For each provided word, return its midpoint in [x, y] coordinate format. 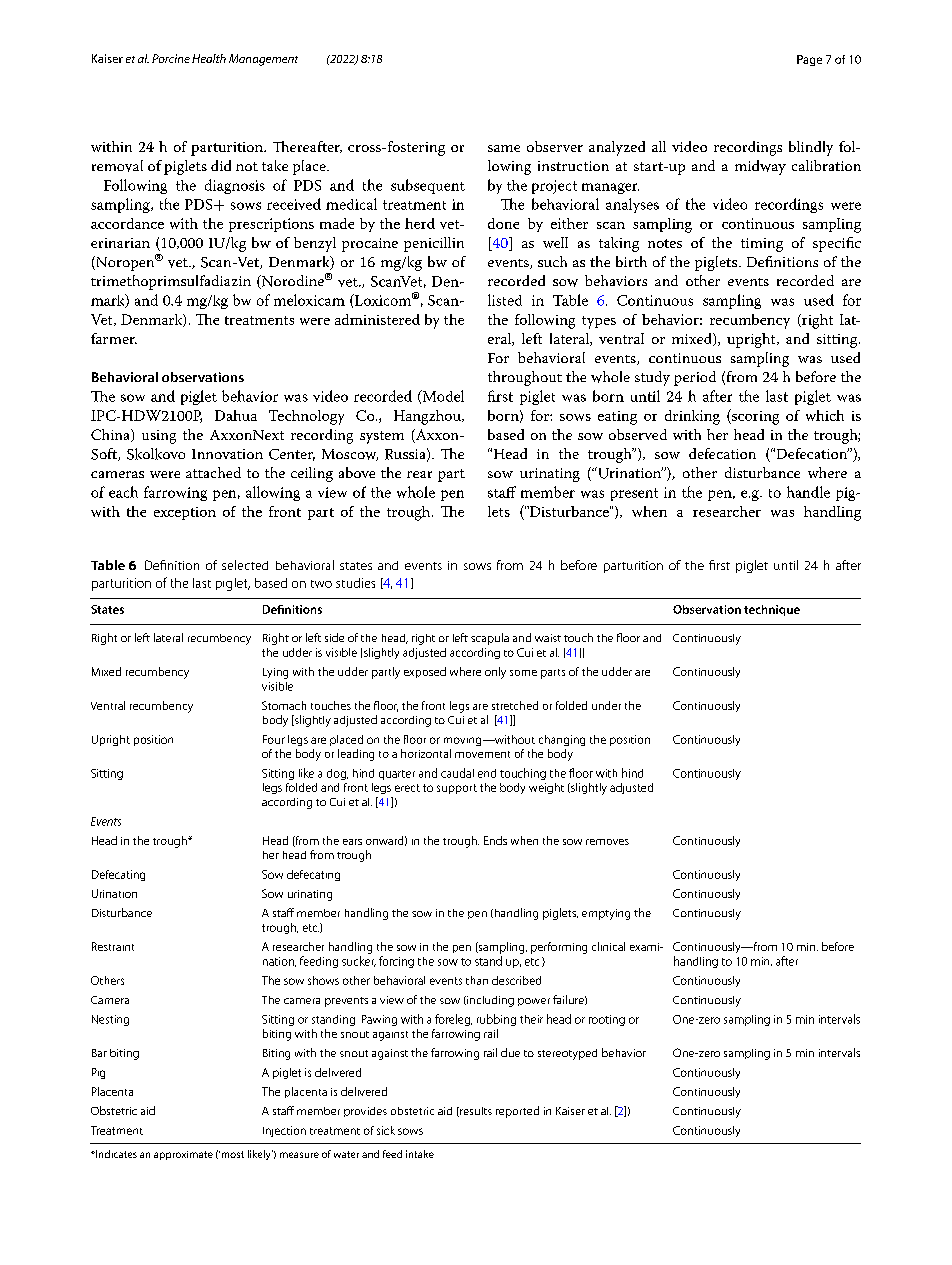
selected [245, 565]
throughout [525, 378]
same [504, 148]
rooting [607, 1020]
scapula [490, 639]
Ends [495, 840]
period [695, 378]
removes [607, 842]
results [475, 1112]
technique [772, 610]
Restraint [113, 946]
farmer [114, 338]
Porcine [171, 58]
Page [809, 60]
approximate [183, 1155]
